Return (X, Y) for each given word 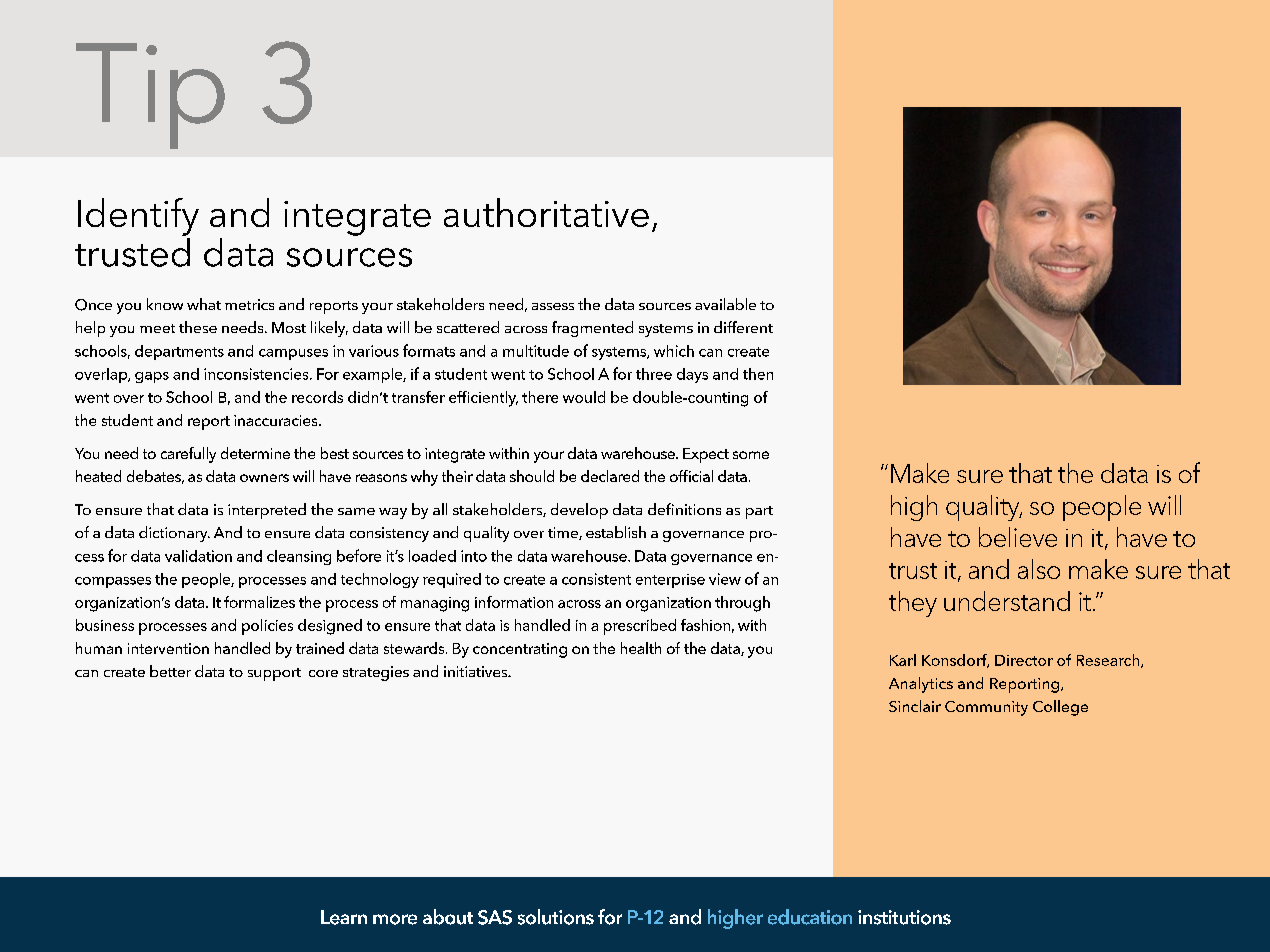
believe (1018, 537)
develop (579, 511)
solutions (556, 917)
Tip (150, 96)
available (725, 304)
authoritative (546, 212)
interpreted (267, 511)
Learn (344, 917)
